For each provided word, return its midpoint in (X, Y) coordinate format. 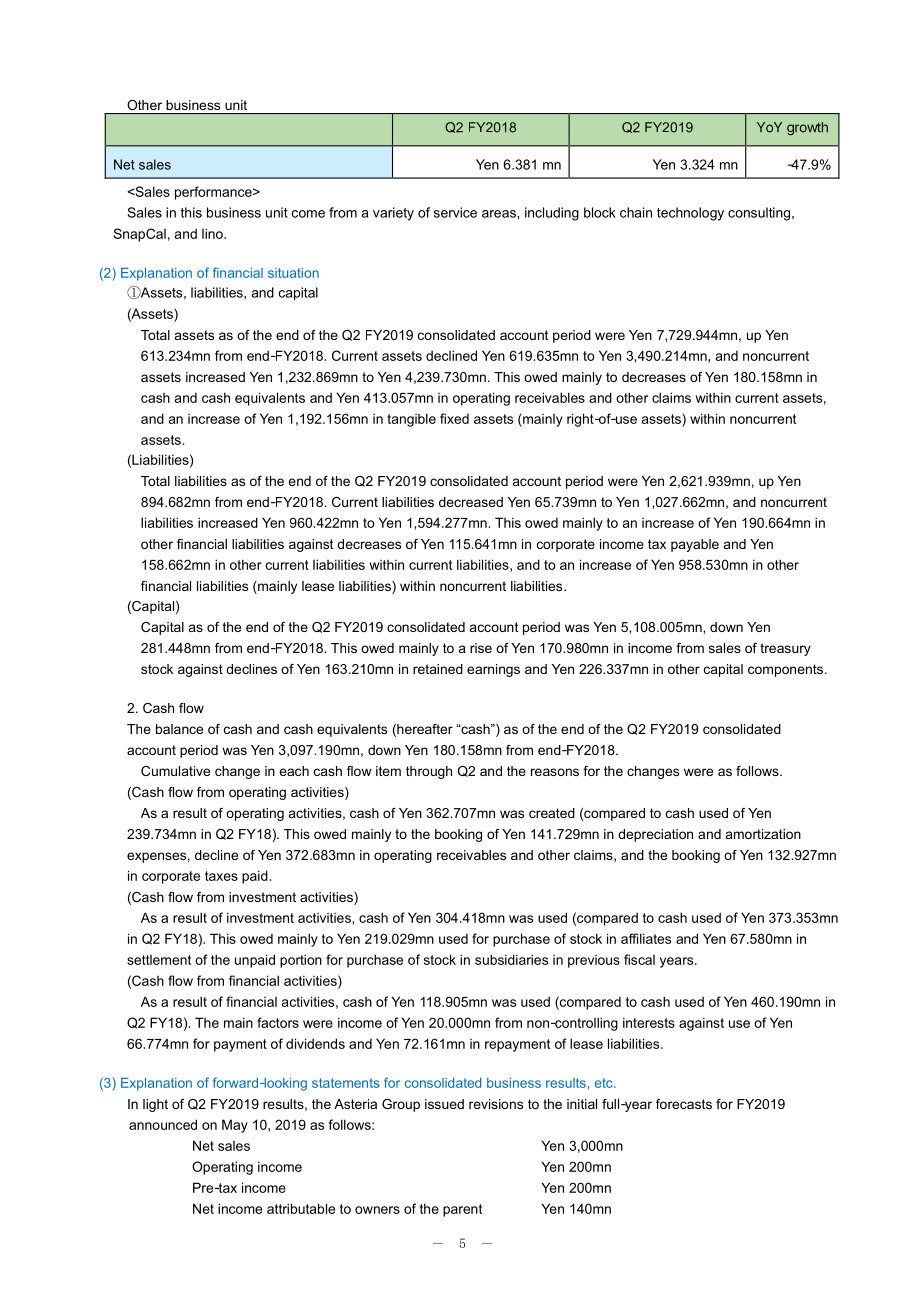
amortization (763, 834)
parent (462, 1210)
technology (690, 214)
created (552, 813)
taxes (221, 876)
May (235, 1126)
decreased (471, 502)
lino (213, 233)
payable (695, 545)
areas (500, 214)
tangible (411, 420)
